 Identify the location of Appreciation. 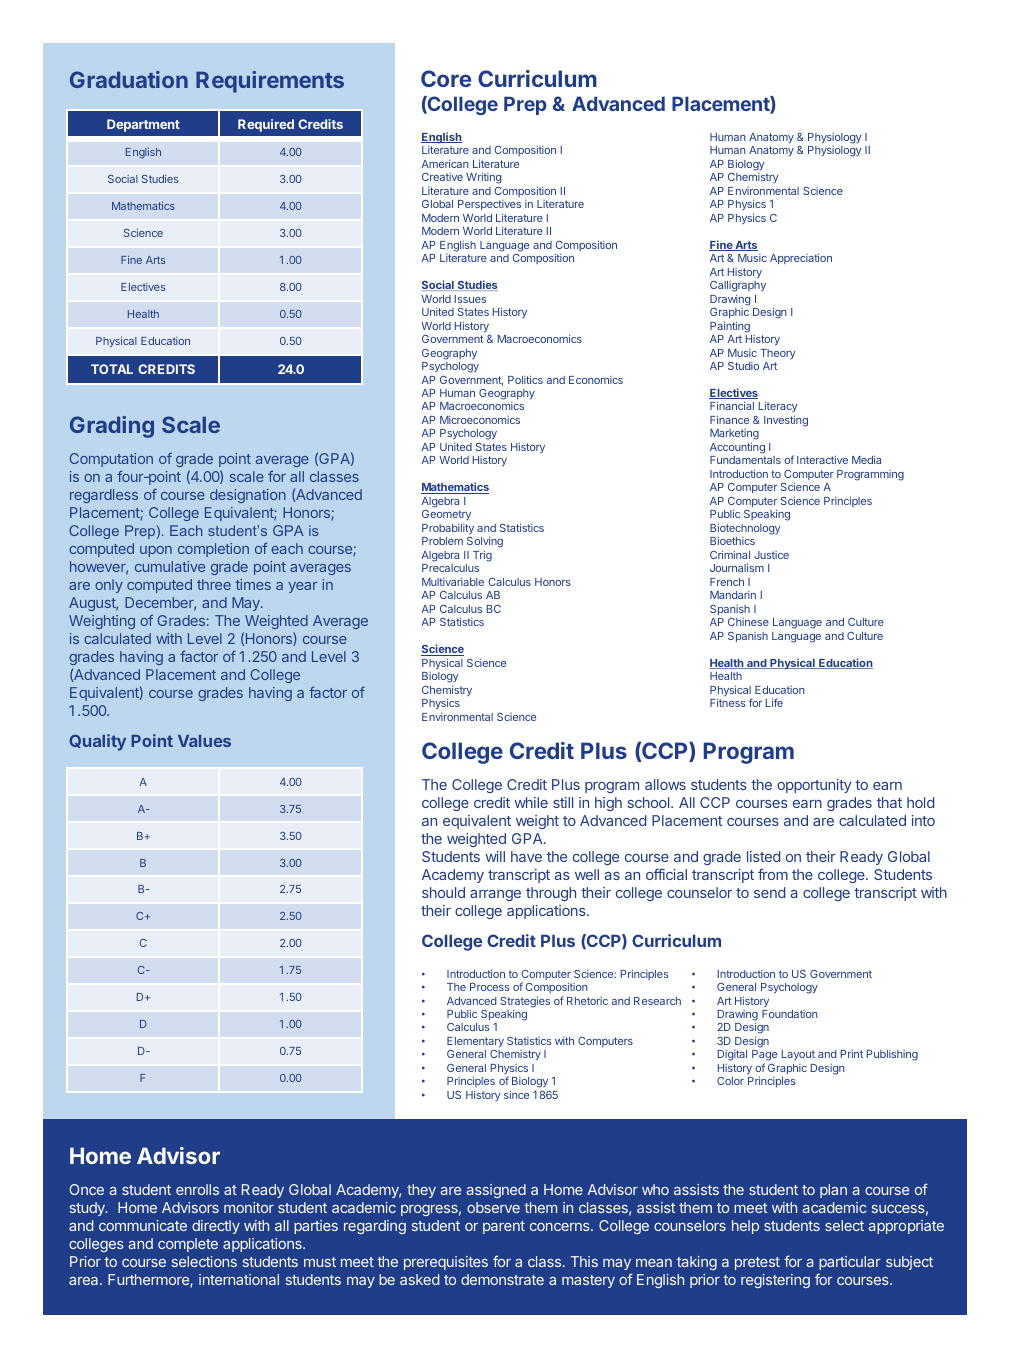
(801, 258).
